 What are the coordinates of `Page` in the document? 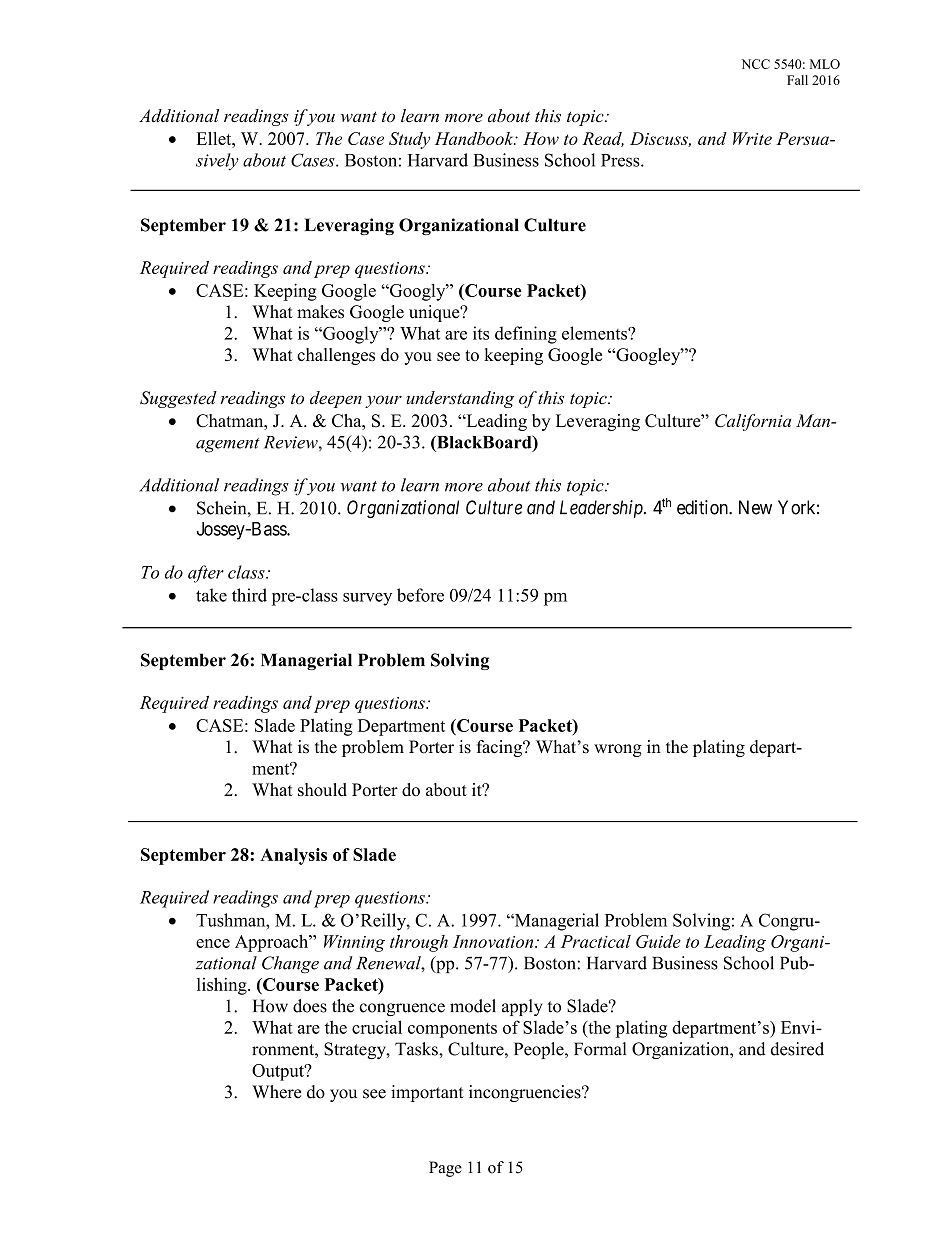 It's located at (445, 1169).
